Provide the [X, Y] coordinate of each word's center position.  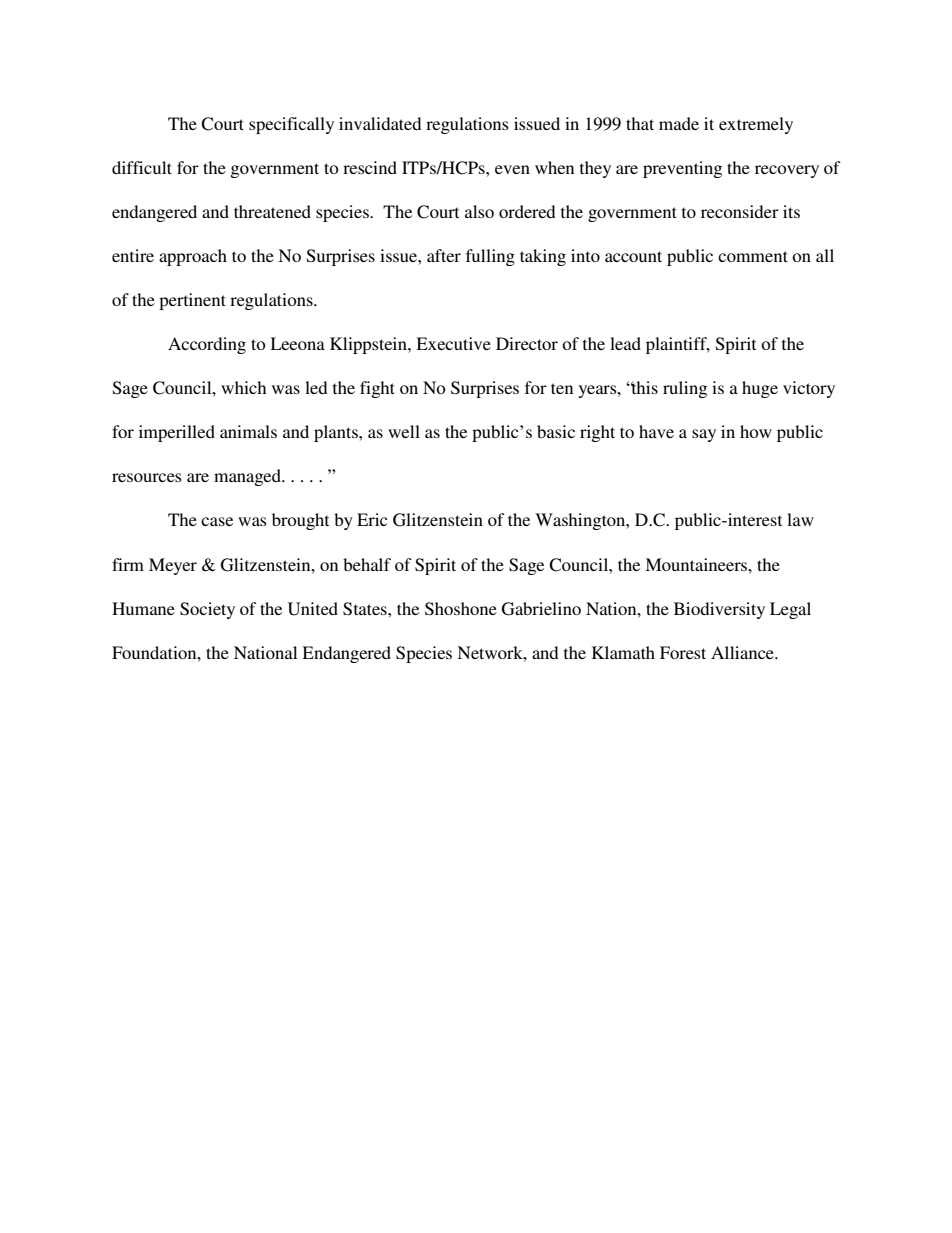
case [217, 521]
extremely [756, 125]
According [207, 345]
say [704, 435]
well [404, 431]
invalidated [380, 123]
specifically [291, 125]
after [444, 255]
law [800, 519]
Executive [453, 343]
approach [193, 257]
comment [753, 256]
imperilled [177, 433]
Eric [372, 519]
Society [207, 610]
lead [625, 343]
